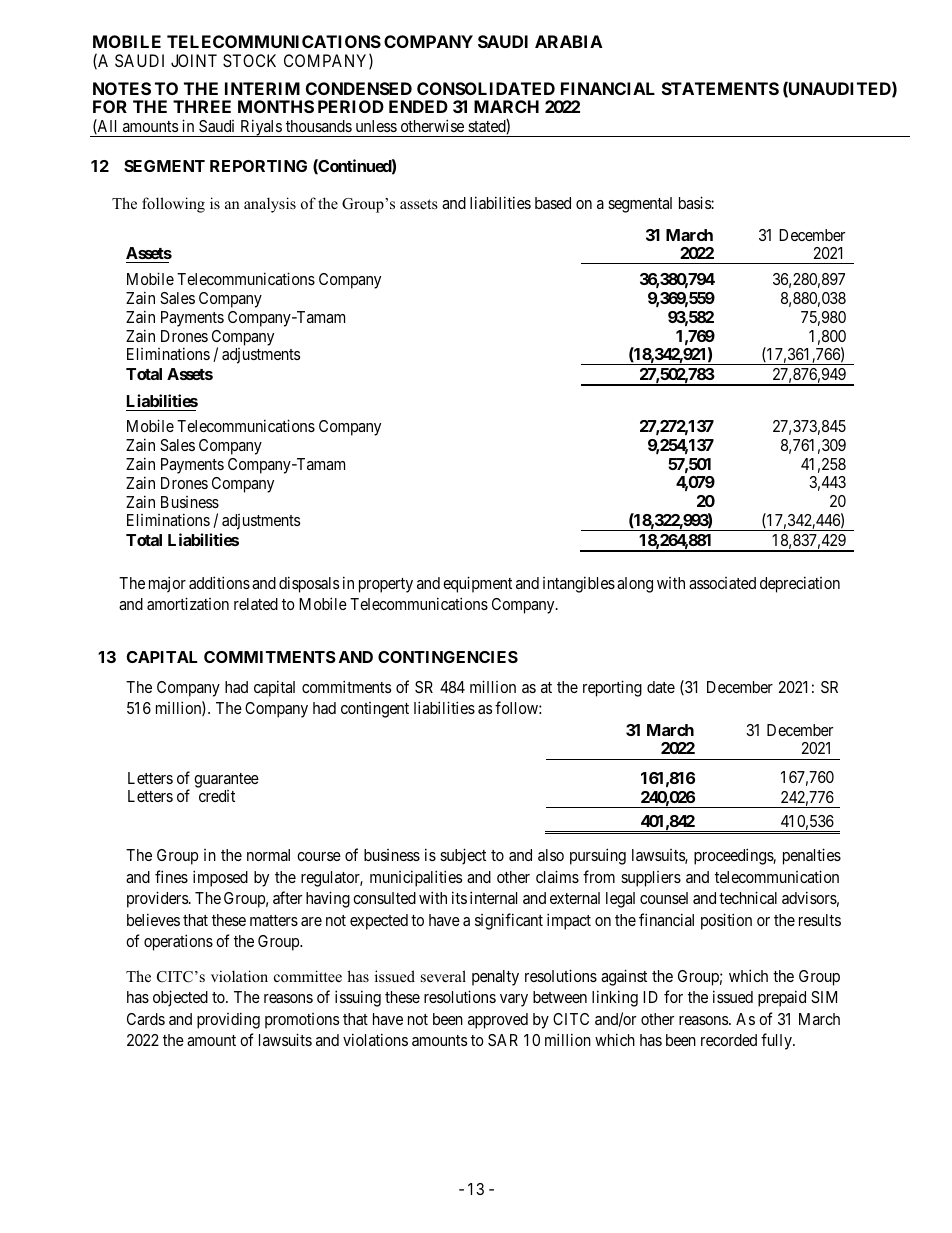 This screenshot has height=1233, width=952. Describe the element at coordinates (477, 584) in the screenshot. I see `equipment` at that location.
